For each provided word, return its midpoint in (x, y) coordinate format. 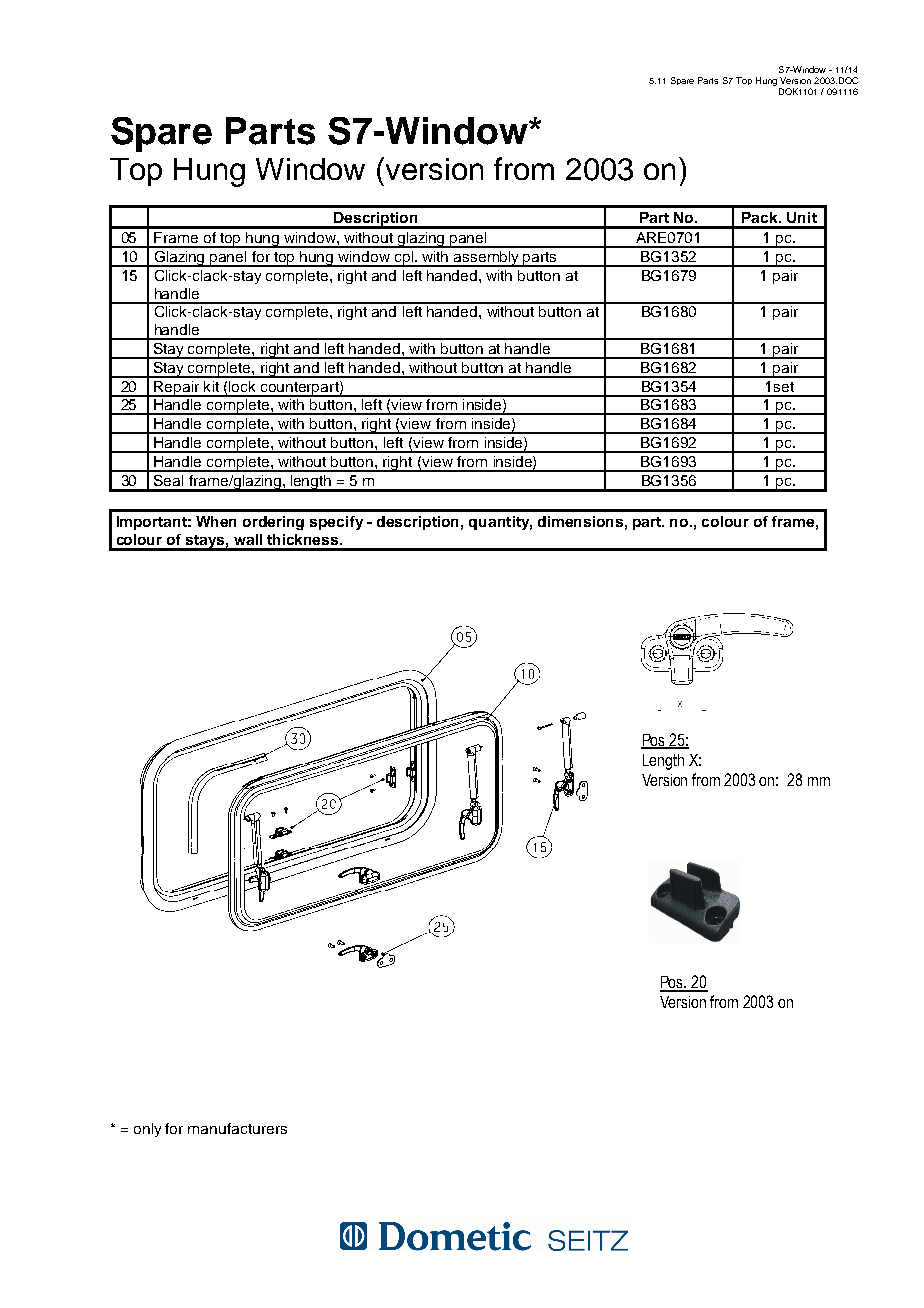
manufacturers (237, 1128)
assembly (487, 259)
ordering (273, 523)
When (216, 521)
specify (336, 523)
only (147, 1130)
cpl (403, 259)
